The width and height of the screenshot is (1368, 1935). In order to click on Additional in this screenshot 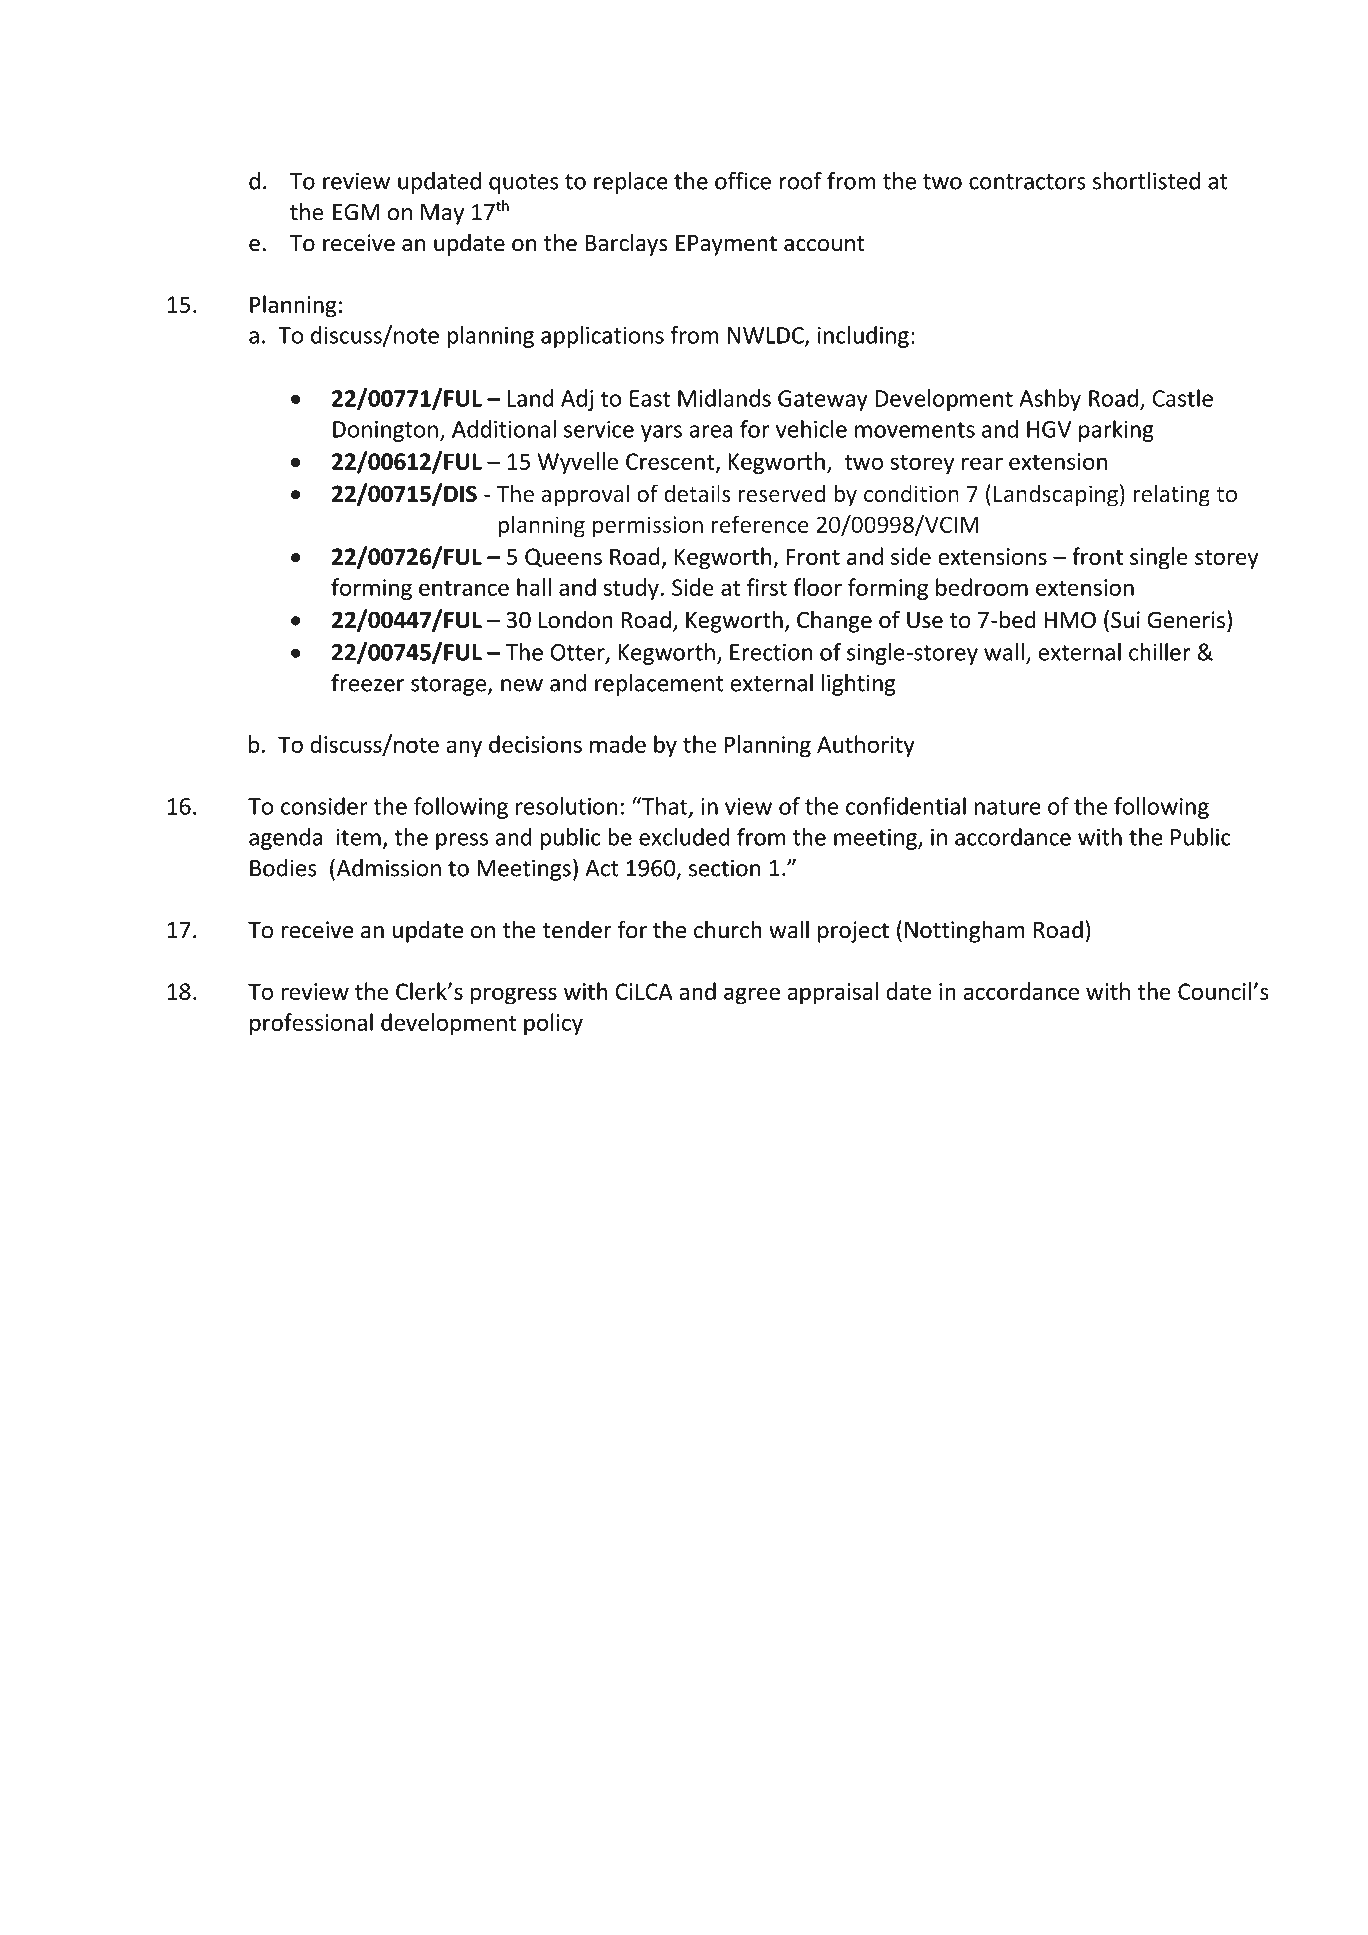, I will do `click(504, 429)`.
